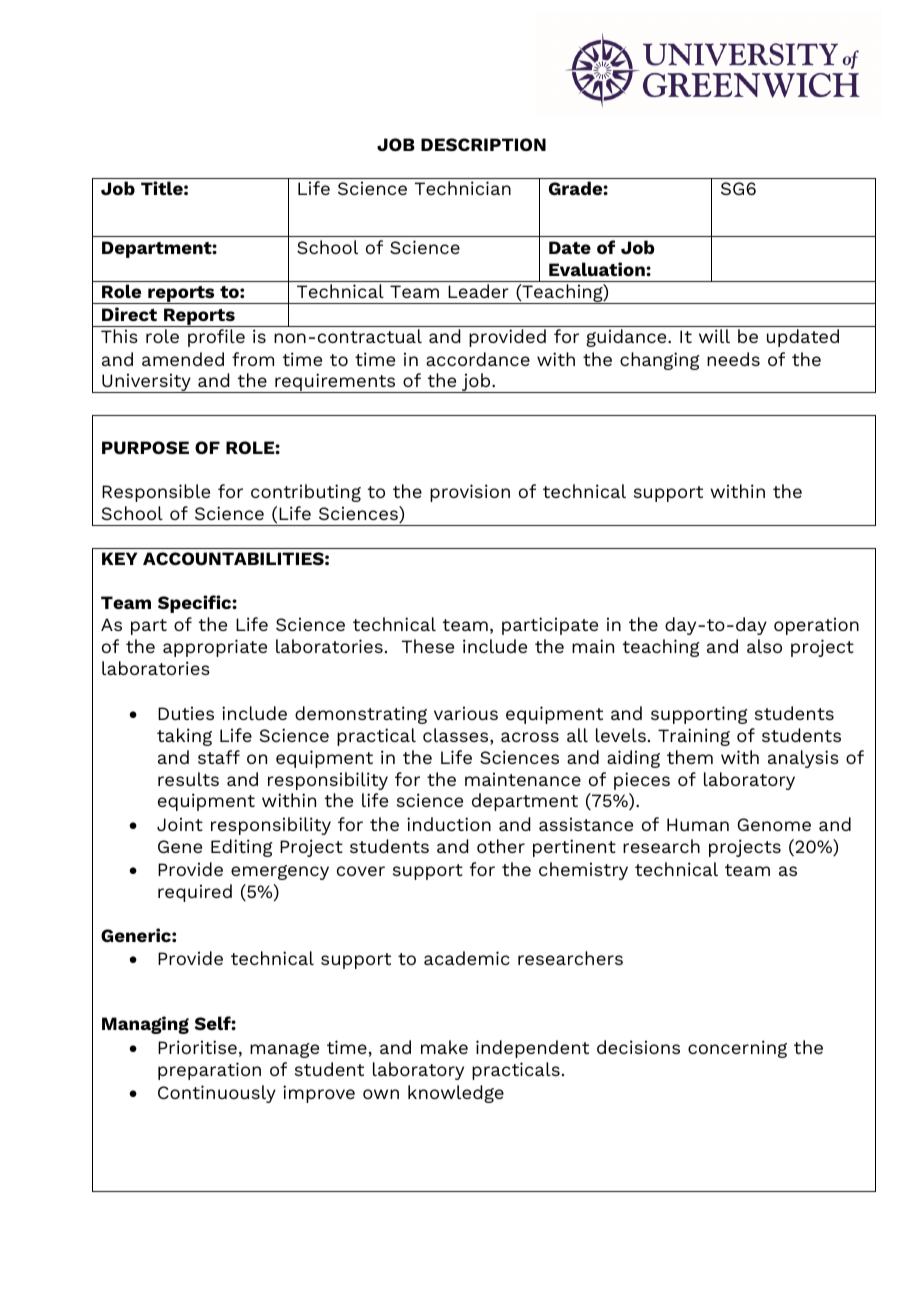 The width and height of the image is (924, 1308). What do you see at coordinates (733, 359) in the image?
I see `needs` at bounding box center [733, 359].
